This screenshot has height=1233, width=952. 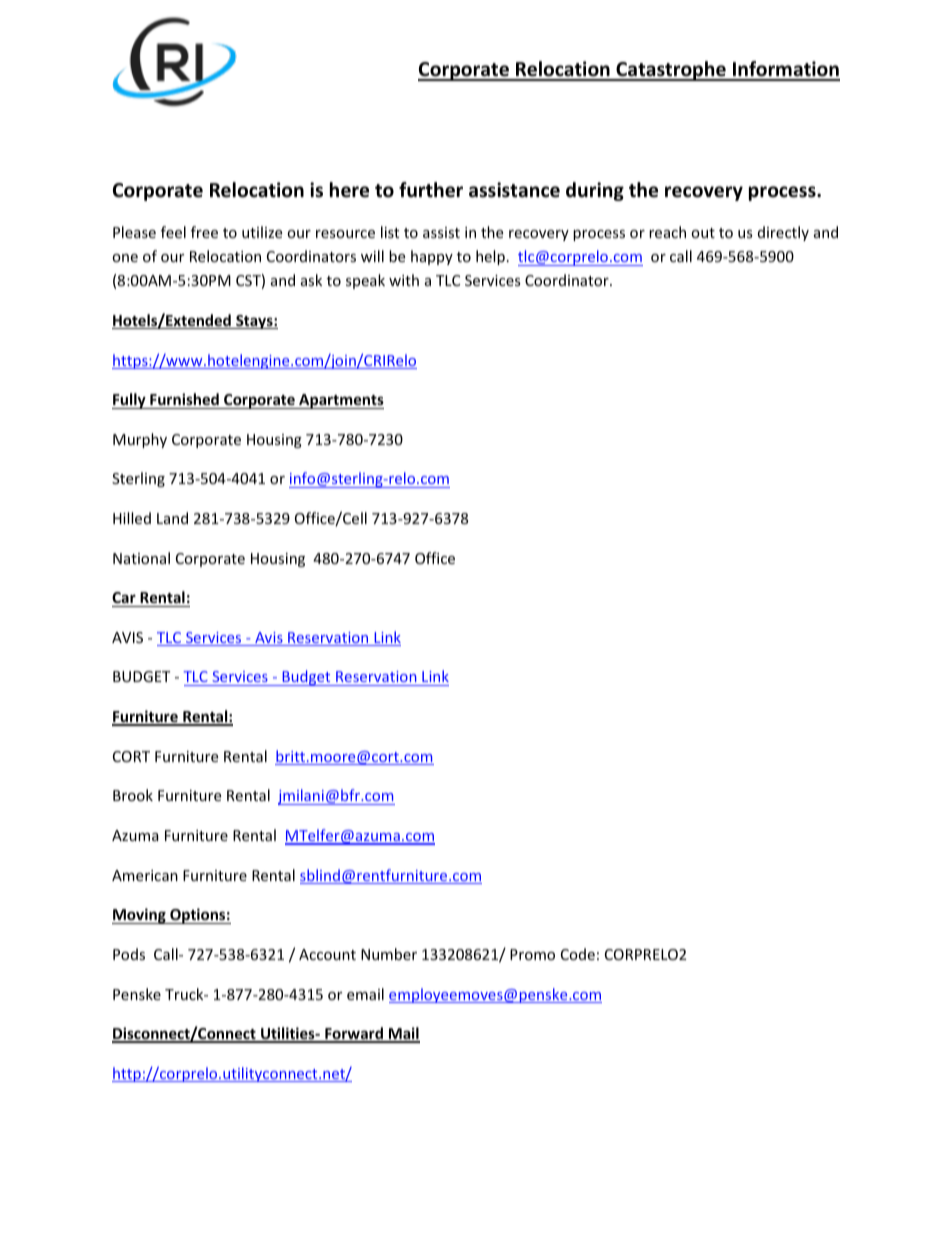 What do you see at coordinates (532, 954) in the screenshot?
I see `Promo` at bounding box center [532, 954].
